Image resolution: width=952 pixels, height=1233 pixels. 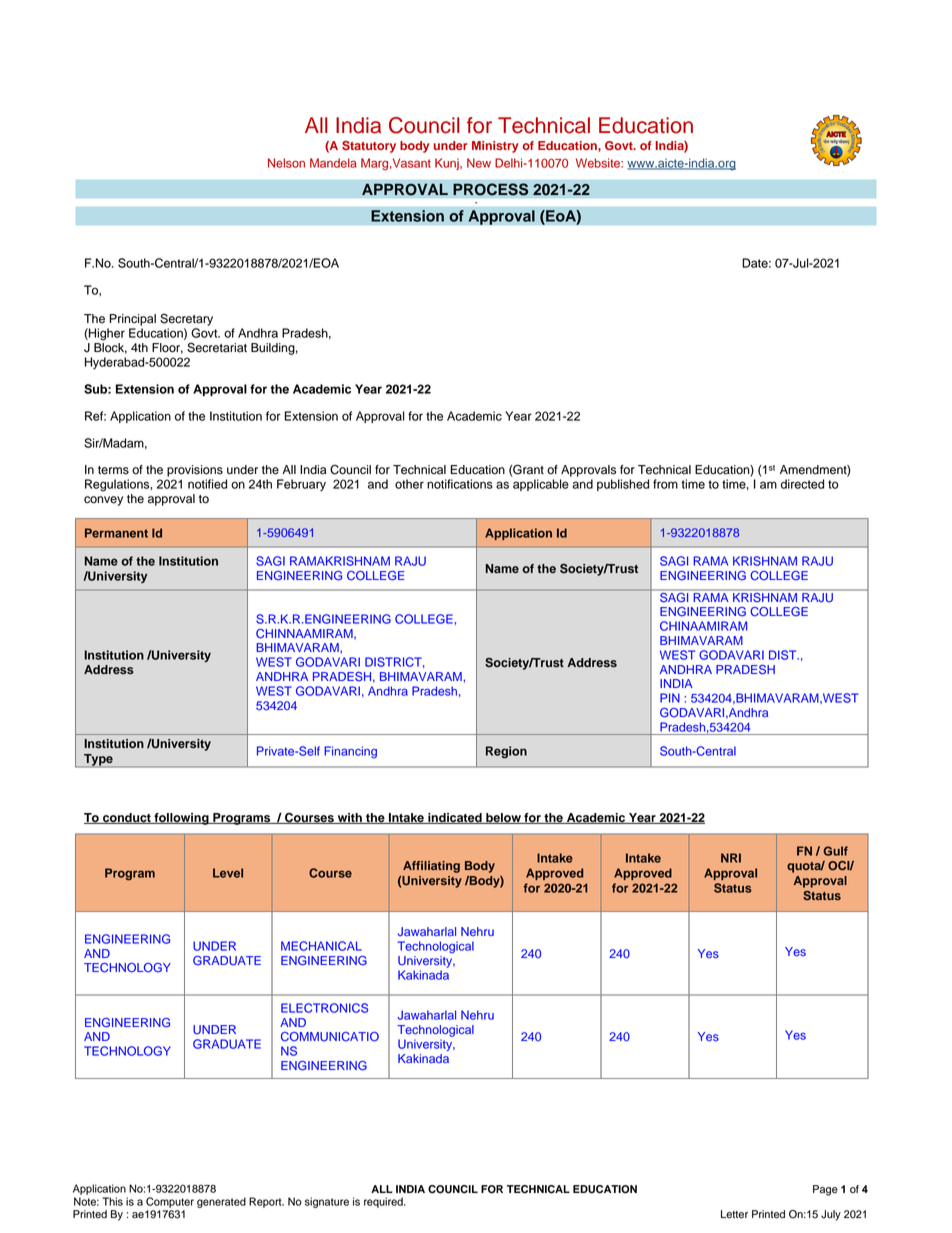 What do you see at coordinates (384, 1202) in the screenshot?
I see `required` at bounding box center [384, 1202].
